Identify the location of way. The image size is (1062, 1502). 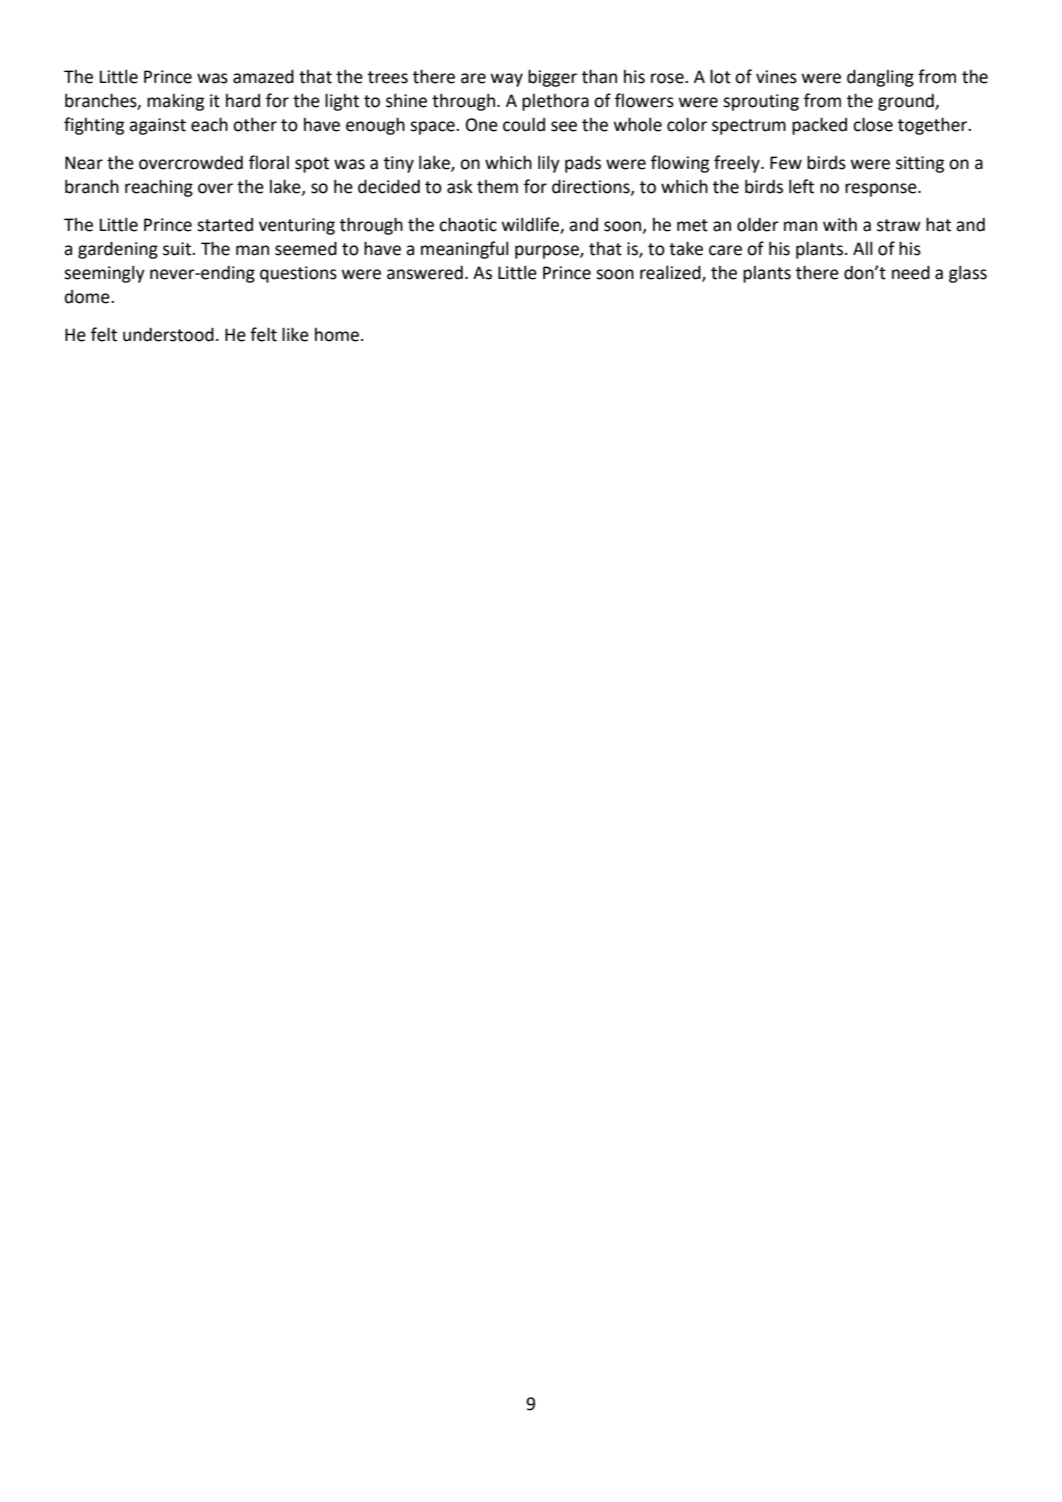
(507, 80).
